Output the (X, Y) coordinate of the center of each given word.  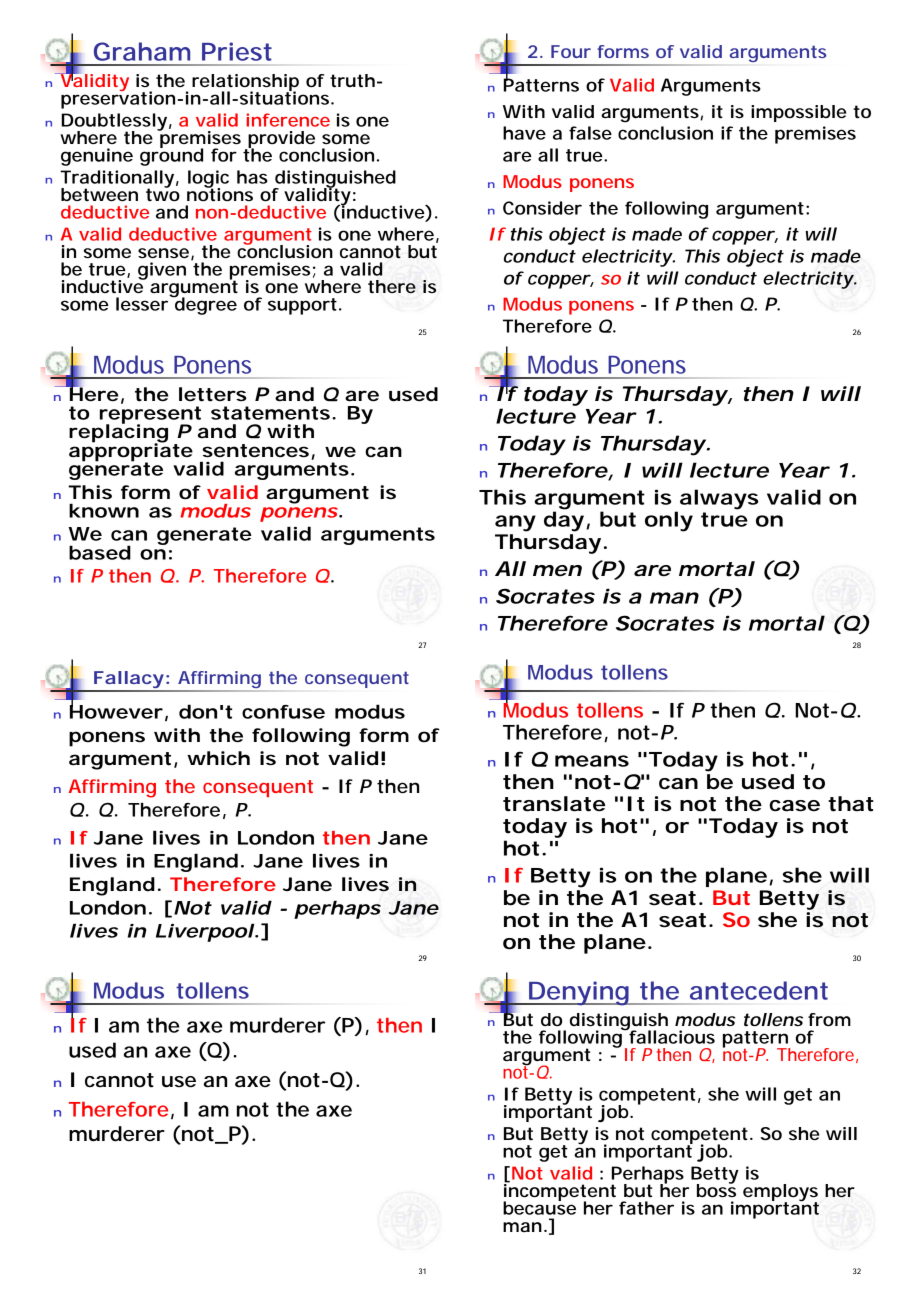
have (524, 133)
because (539, 1207)
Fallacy (128, 681)
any (515, 523)
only (669, 521)
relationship (245, 83)
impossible (798, 113)
